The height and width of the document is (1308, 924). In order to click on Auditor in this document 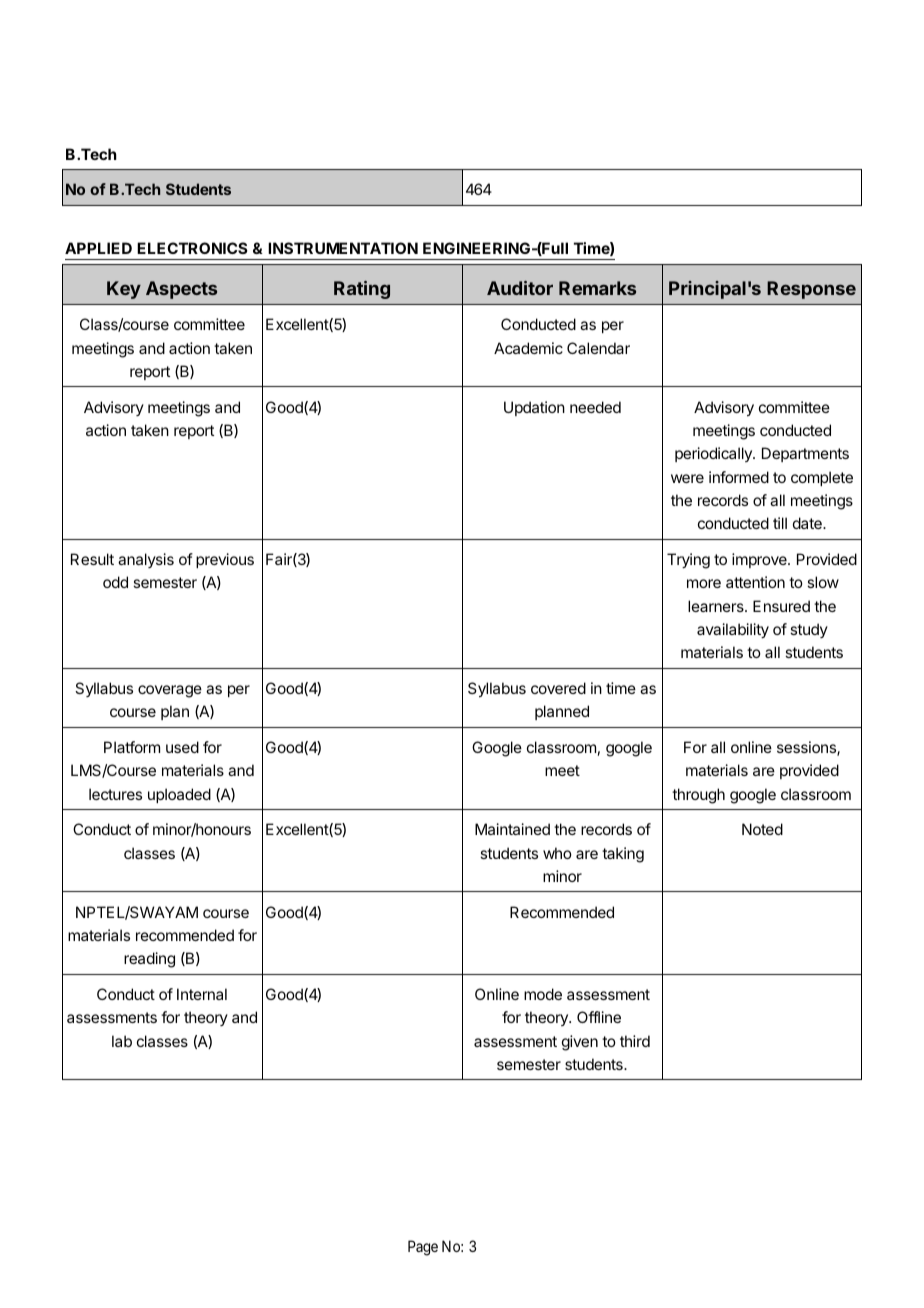, I will do `click(520, 288)`.
